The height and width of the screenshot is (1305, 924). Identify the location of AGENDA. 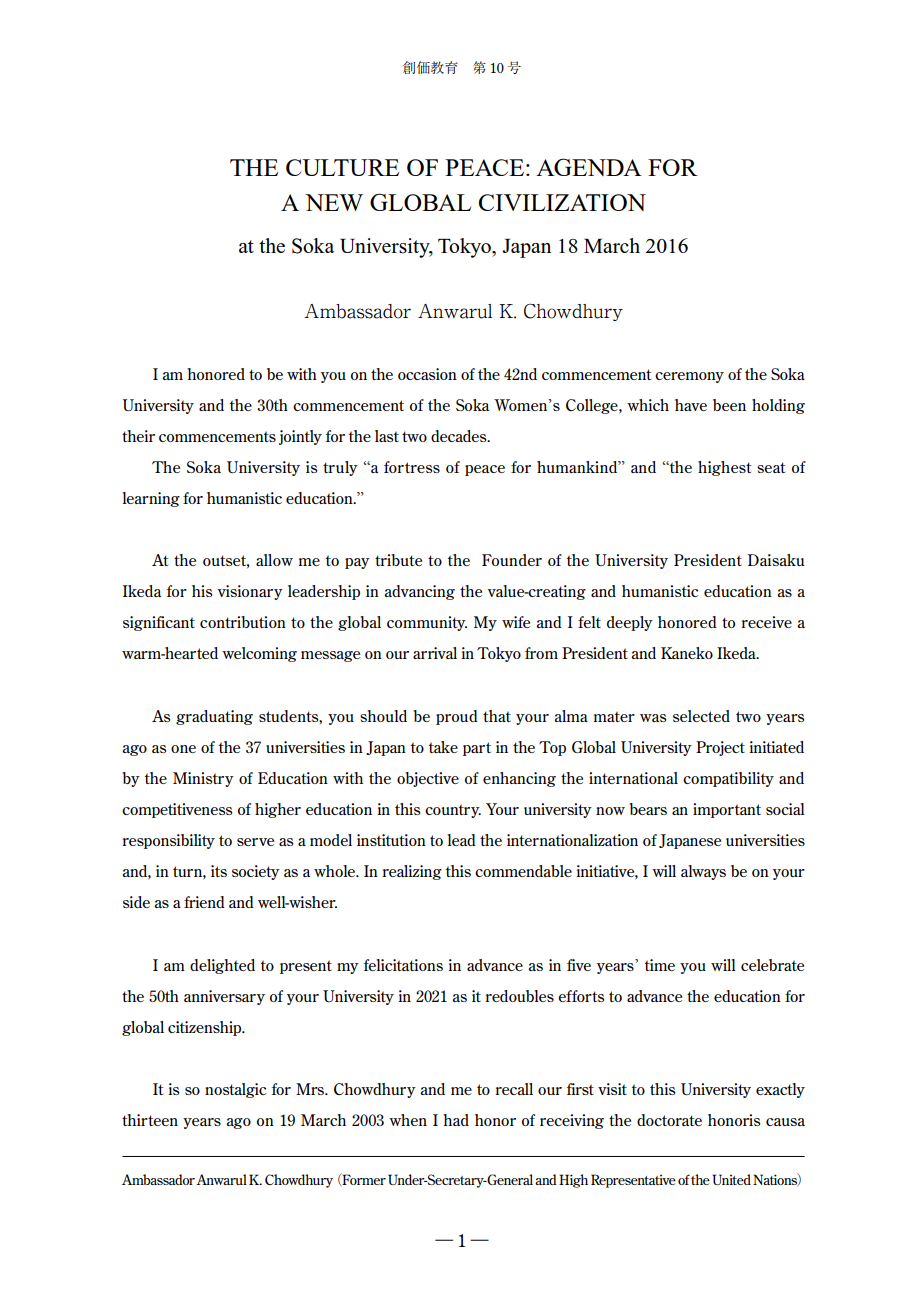
(589, 167).
